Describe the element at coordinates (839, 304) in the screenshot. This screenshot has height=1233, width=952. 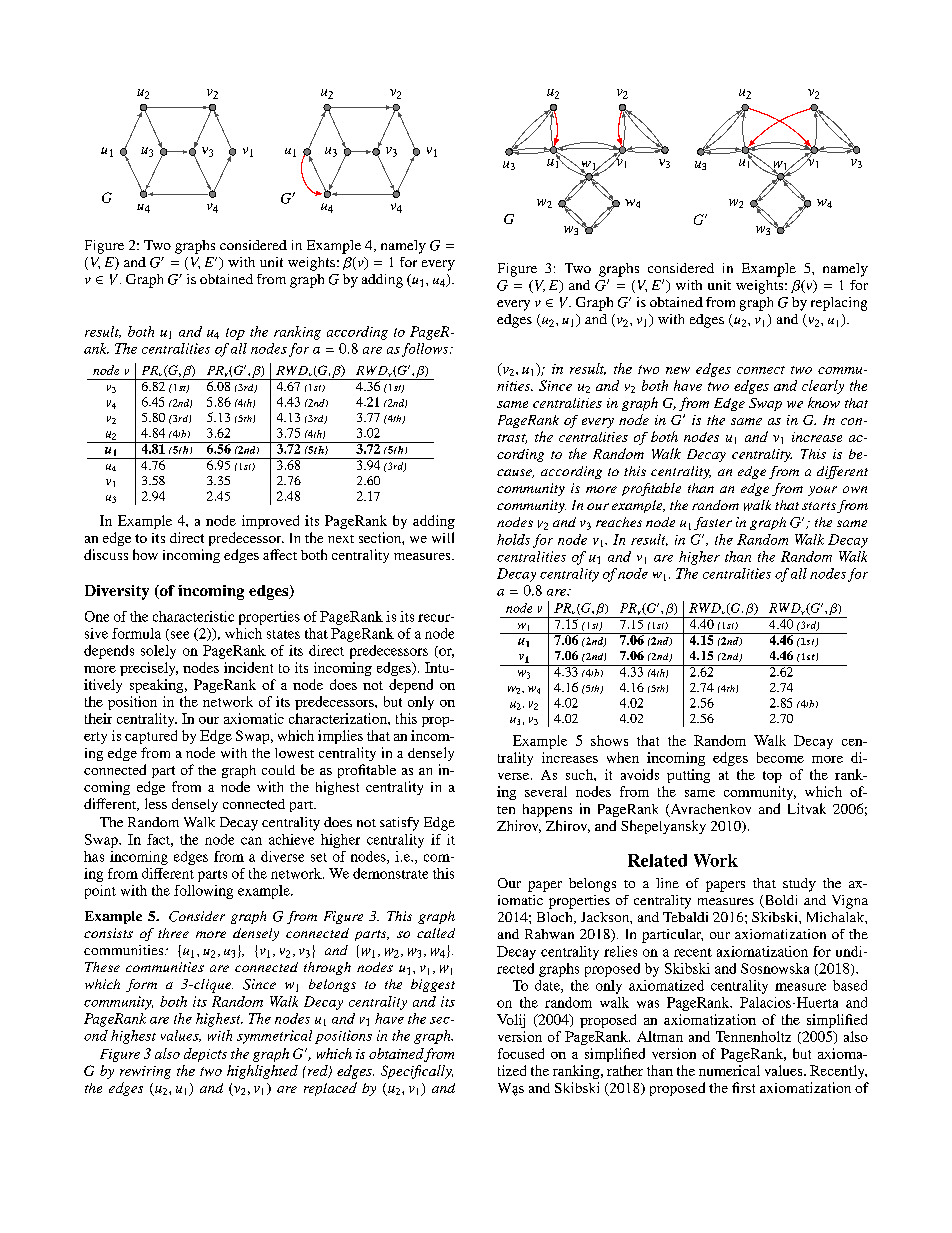
I see `replacing` at that location.
